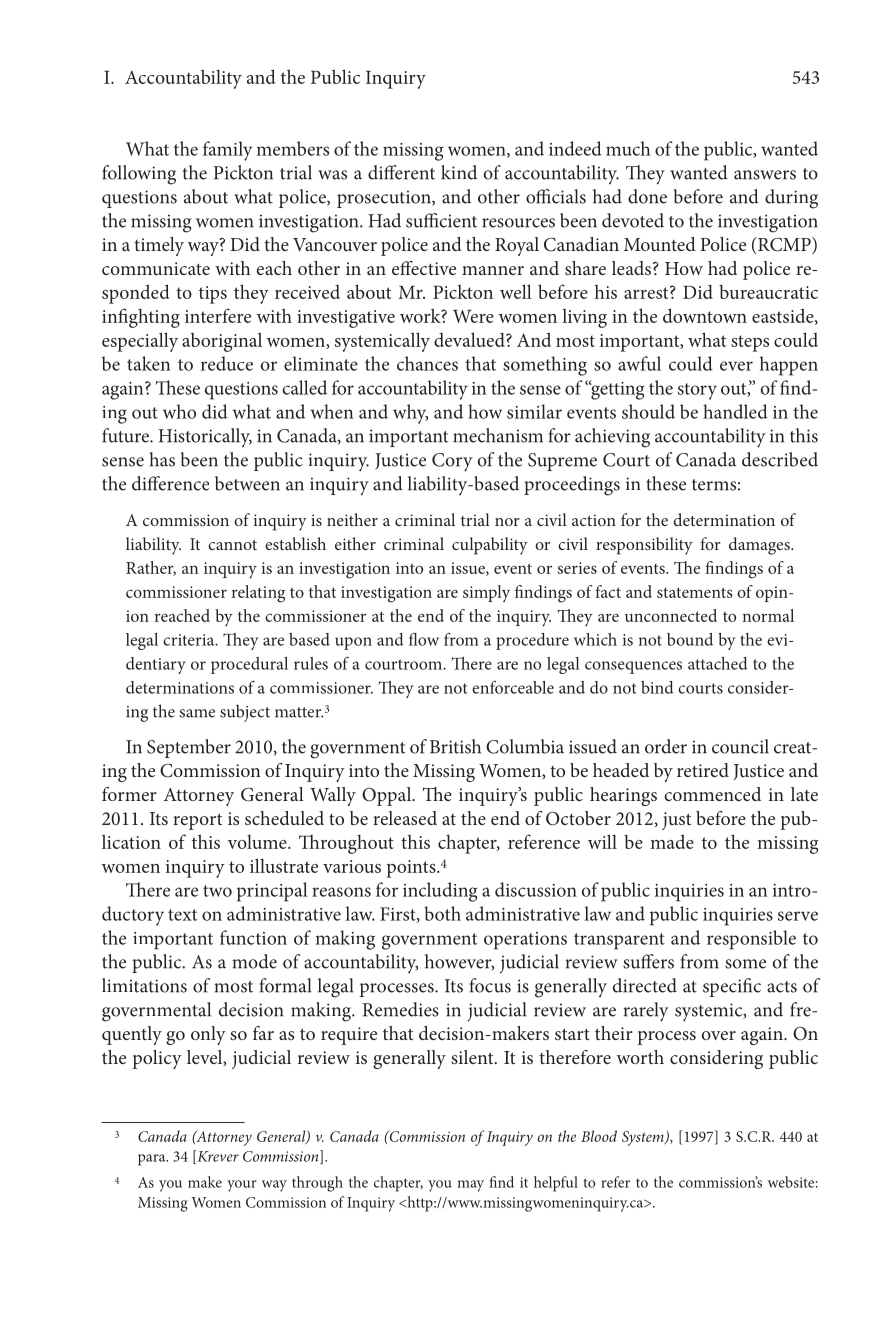 The width and height of the screenshot is (896, 1327). Describe the element at coordinates (242, 1186) in the screenshot. I see `your` at that location.
